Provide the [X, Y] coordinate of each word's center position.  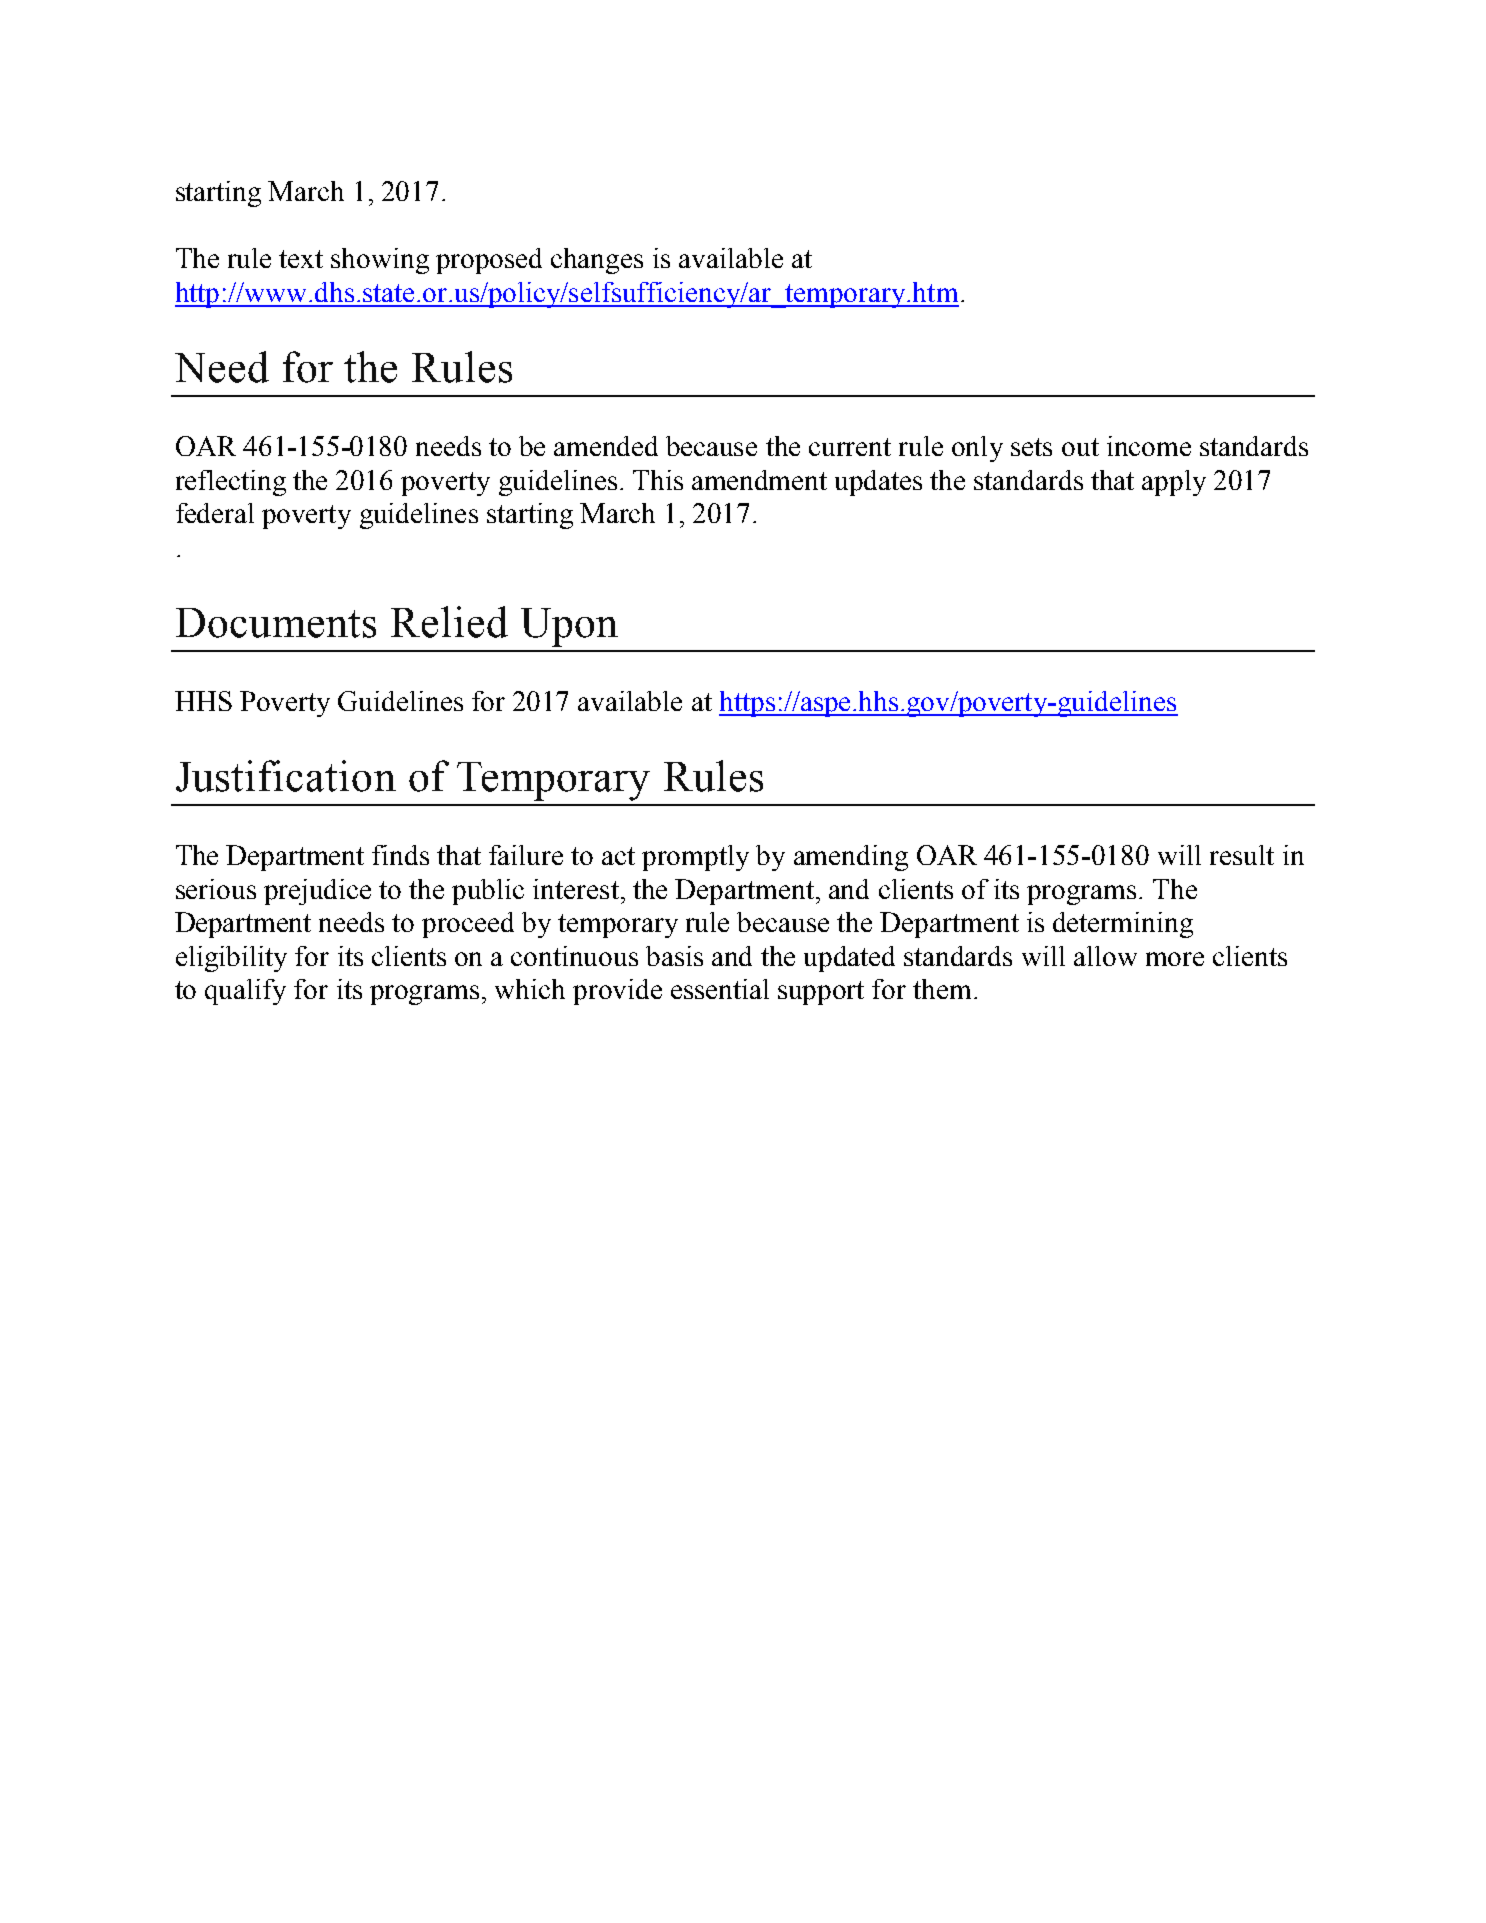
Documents [276, 623]
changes [597, 261]
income [1149, 446]
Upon [569, 627]
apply [1174, 483]
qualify [245, 992]
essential [720, 989]
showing [380, 261]
